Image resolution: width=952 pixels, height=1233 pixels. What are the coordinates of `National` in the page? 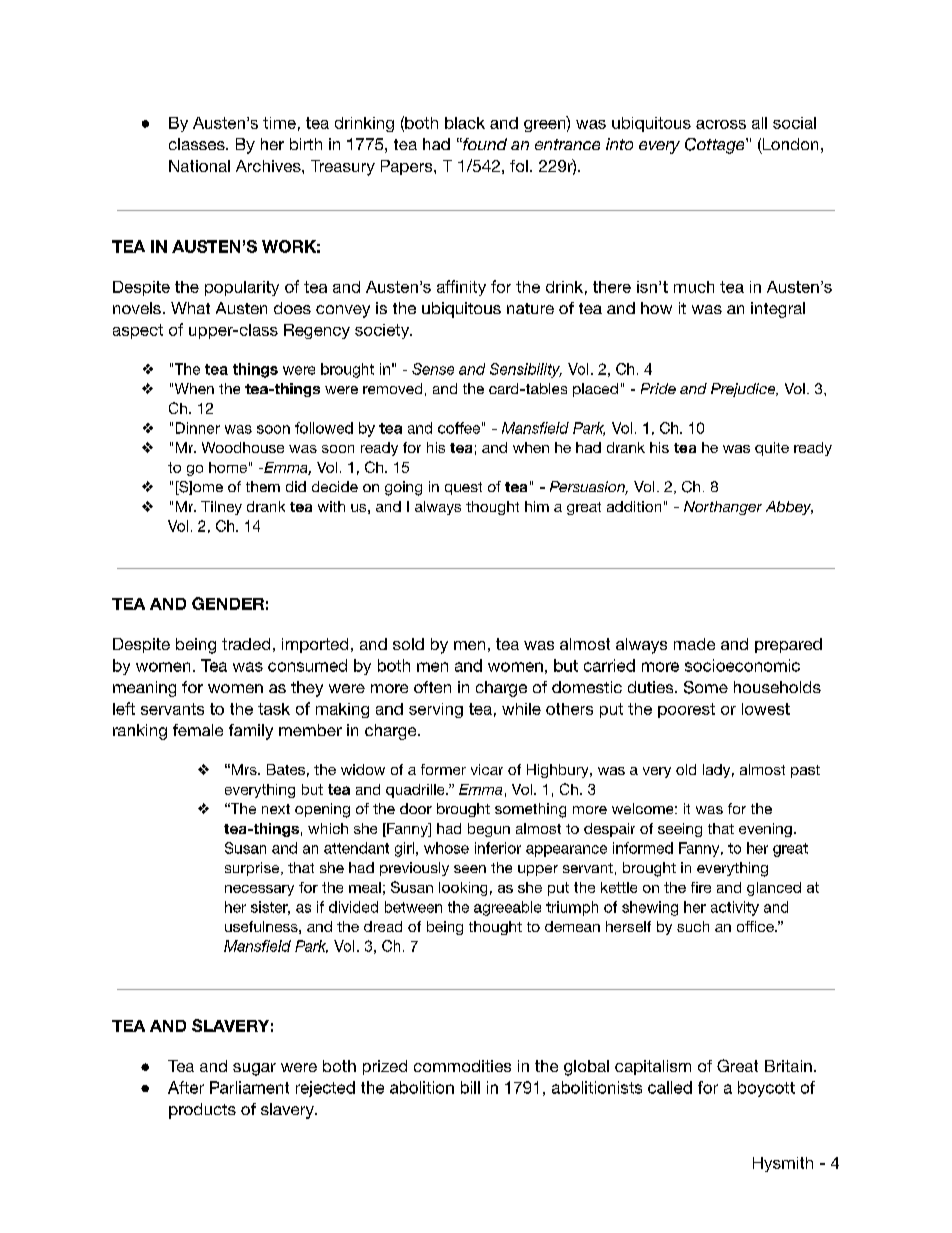 It's located at (199, 166).
